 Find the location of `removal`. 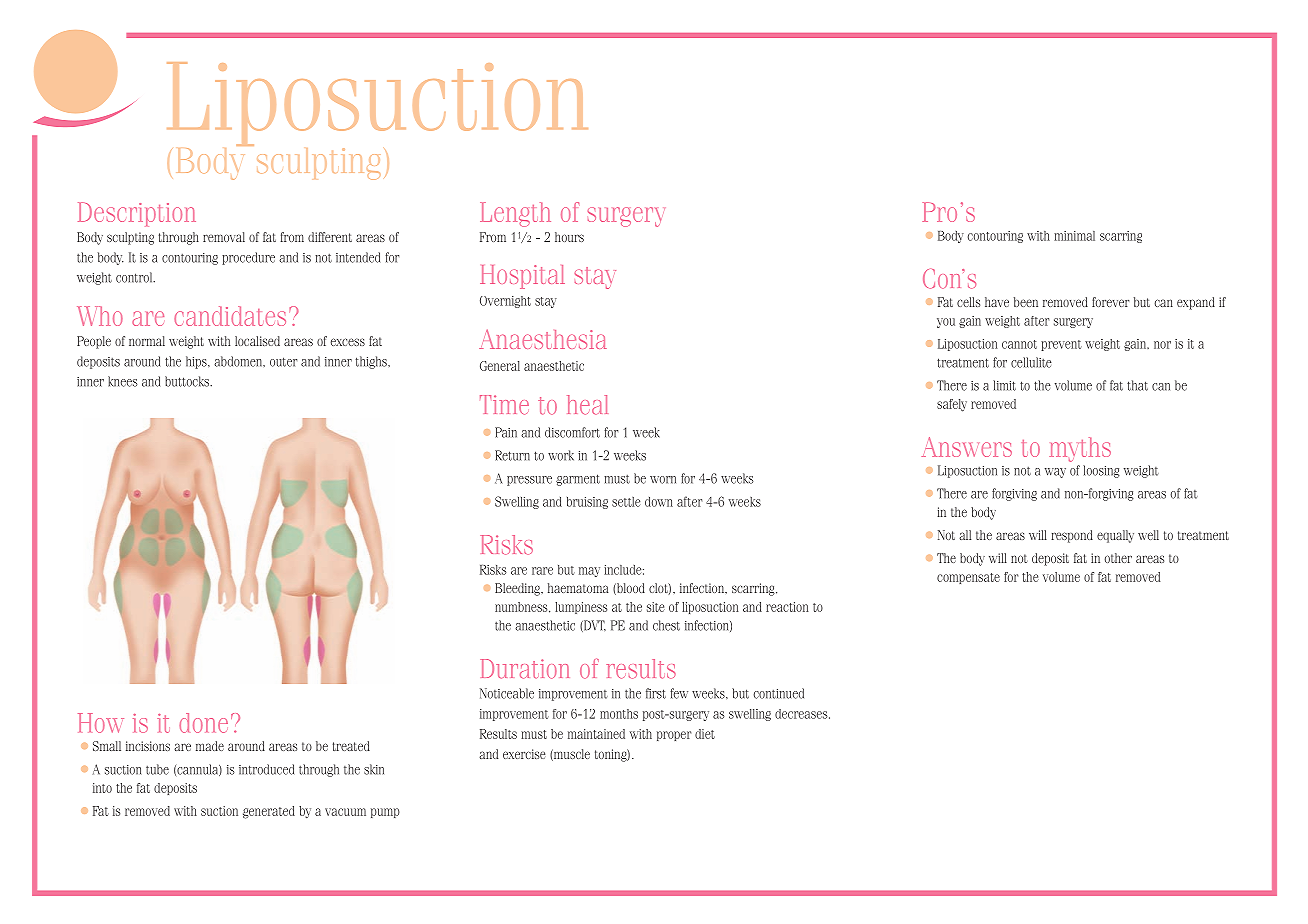

removal is located at coordinates (224, 237).
